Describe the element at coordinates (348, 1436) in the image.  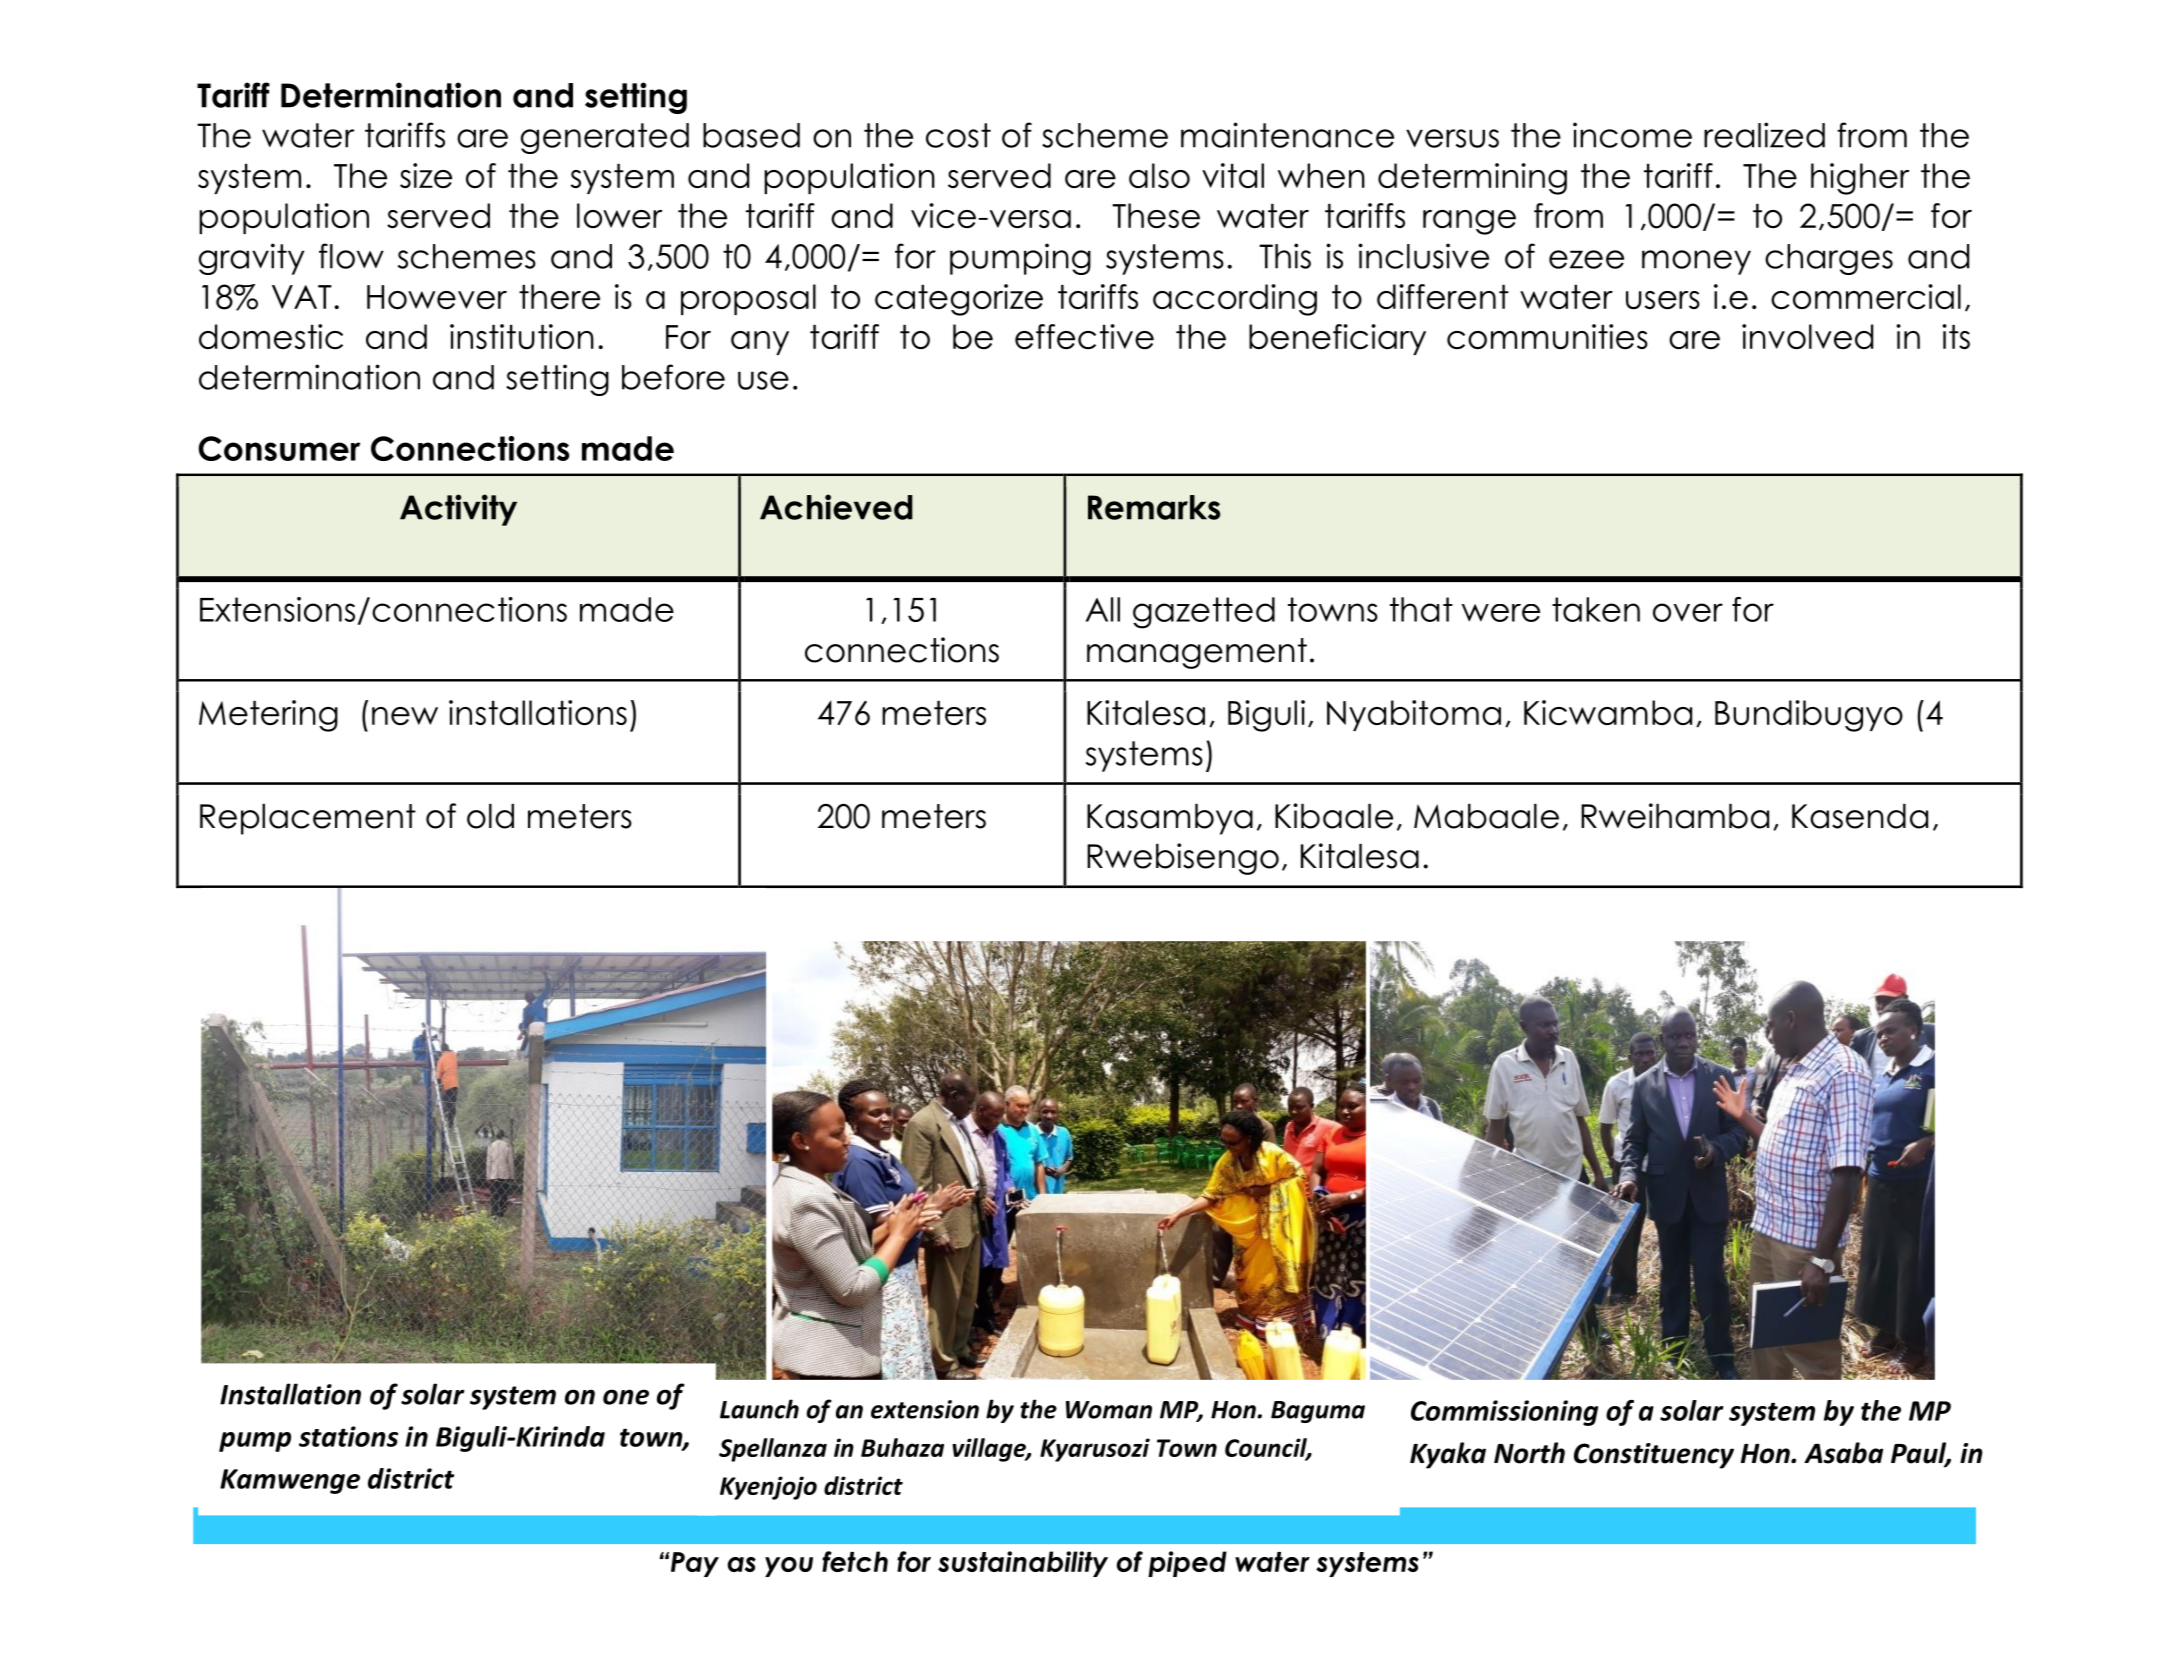
I see `stations` at that location.
